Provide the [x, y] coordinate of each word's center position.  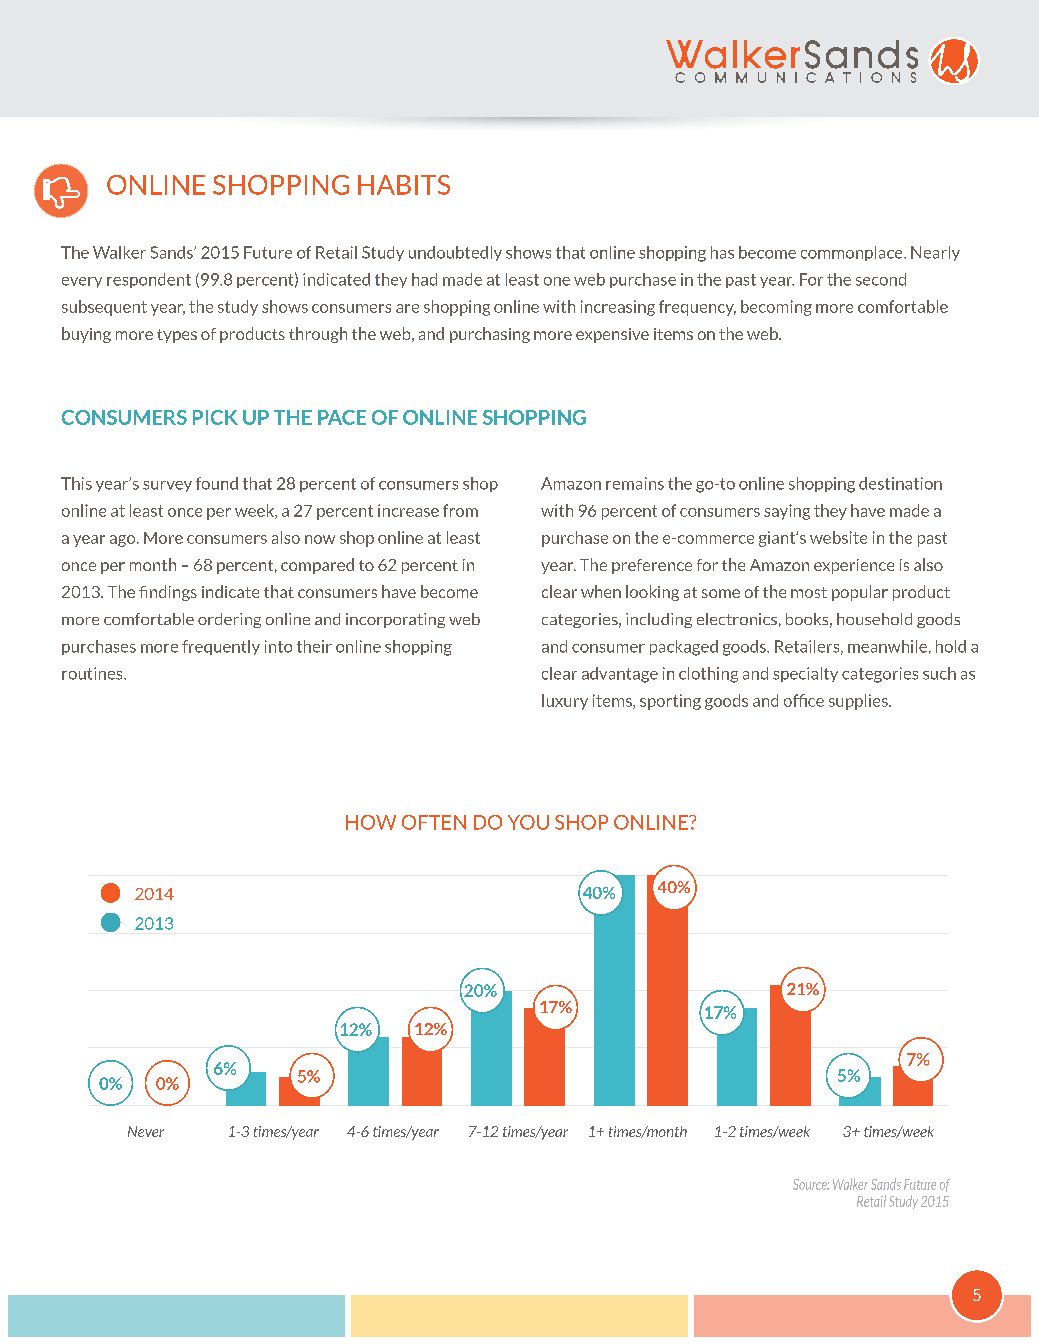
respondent [149, 280]
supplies [859, 702]
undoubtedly [455, 253]
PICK [215, 417]
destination [900, 483]
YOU [528, 822]
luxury [565, 702]
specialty [805, 674]
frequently [221, 647]
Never [146, 1131]
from [460, 510]
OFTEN [434, 822]
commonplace [853, 253]
